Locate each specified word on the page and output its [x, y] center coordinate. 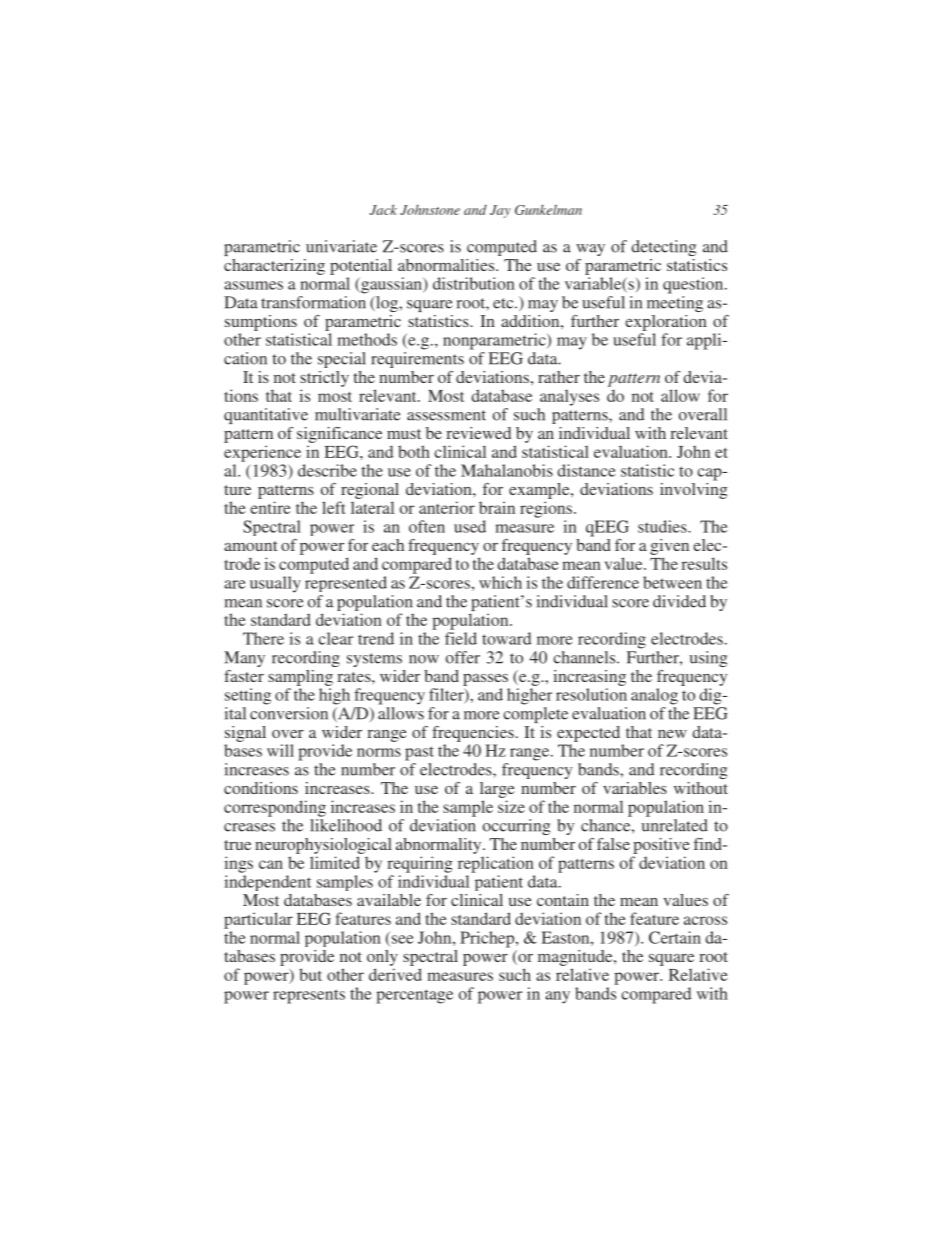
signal [245, 734]
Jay [500, 211]
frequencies [473, 734]
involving [694, 489]
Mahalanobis [507, 470]
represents [309, 996]
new [672, 734]
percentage [414, 996]
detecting [663, 248]
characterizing [274, 267]
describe [327, 470]
